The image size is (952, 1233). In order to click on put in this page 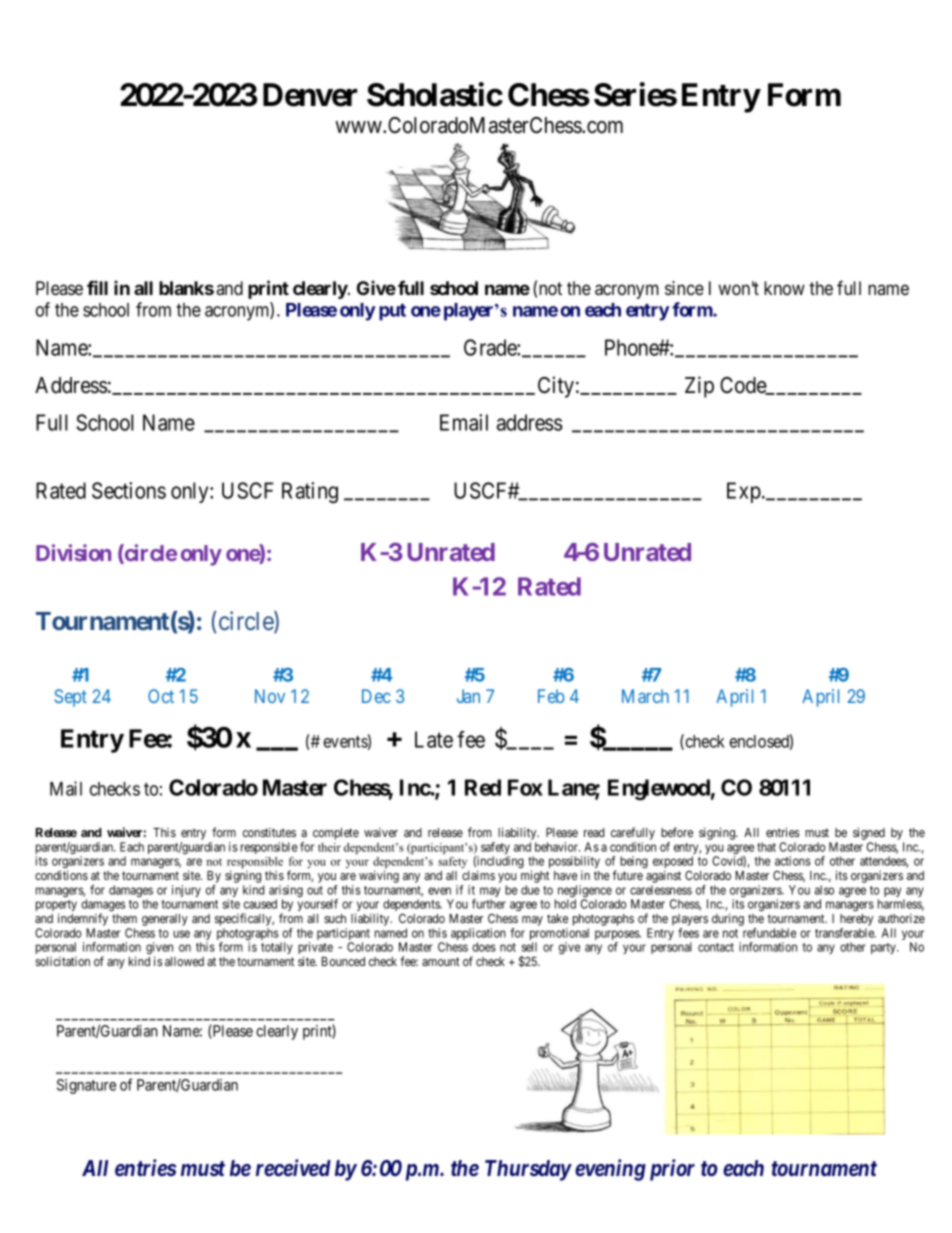, I will do `click(392, 312)`.
